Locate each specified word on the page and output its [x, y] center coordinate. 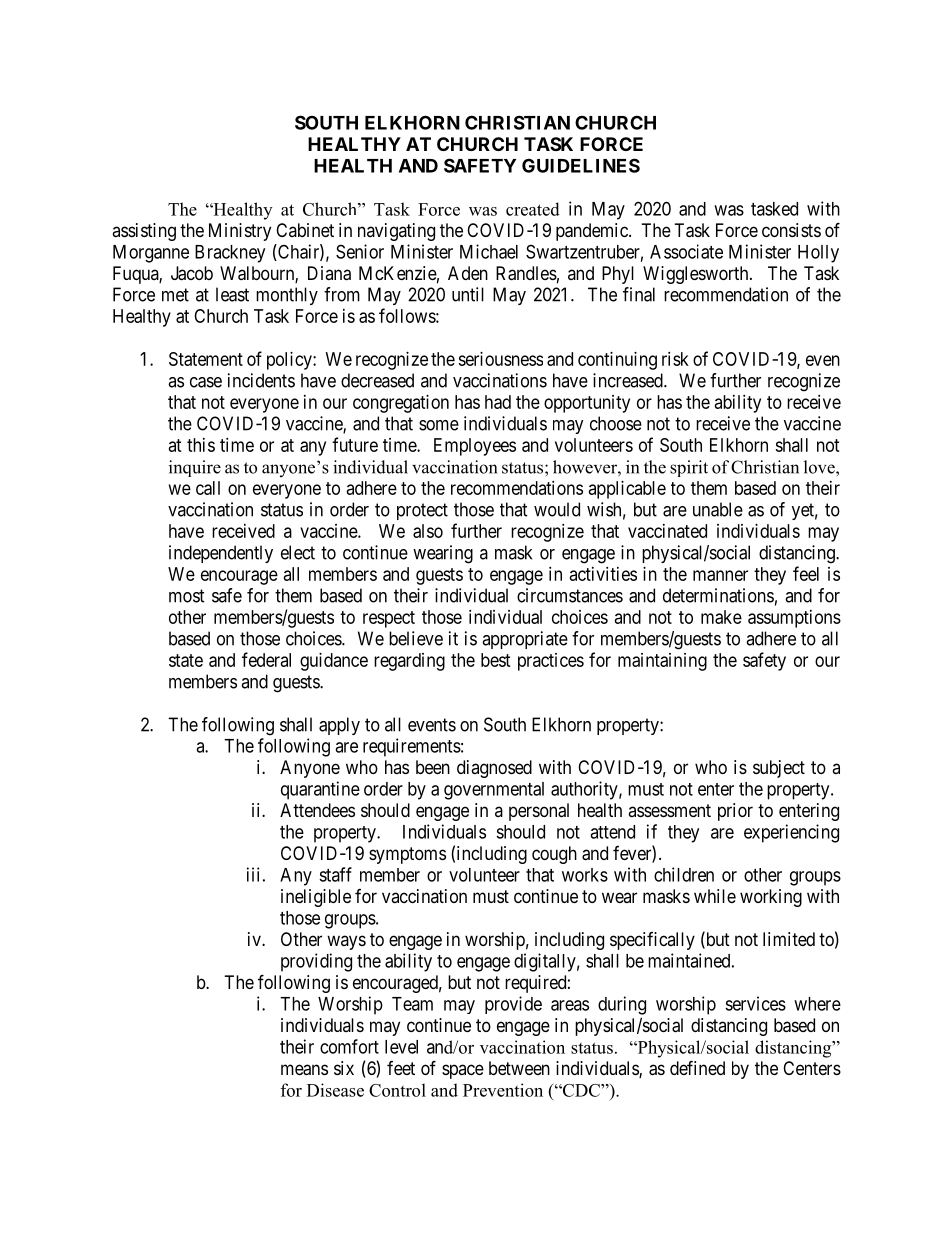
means [304, 1070]
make [721, 617]
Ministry [240, 232]
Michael [489, 251]
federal [266, 659]
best [496, 660]
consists [791, 230]
